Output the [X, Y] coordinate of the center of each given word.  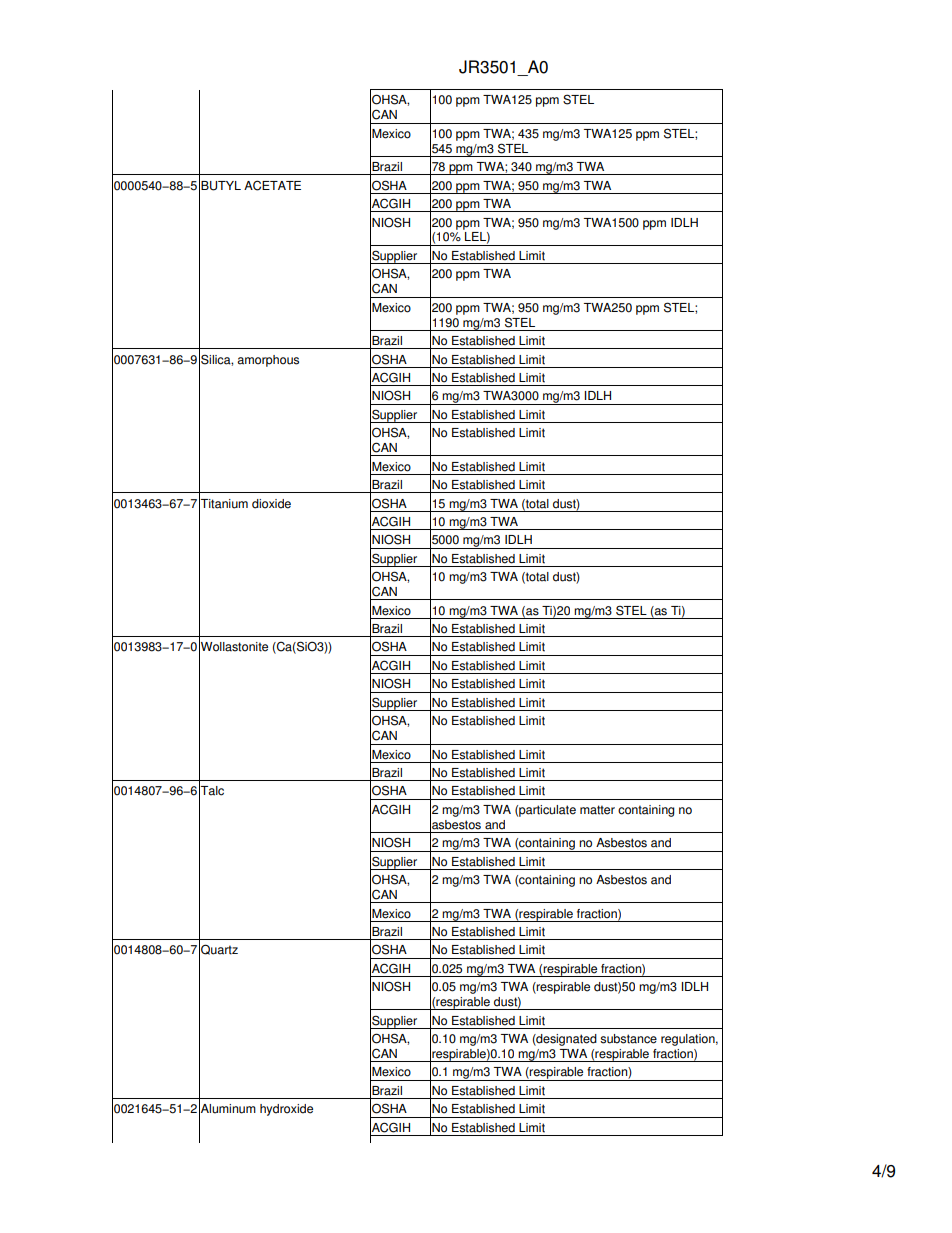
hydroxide [286, 1110]
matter [597, 810]
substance [628, 1039]
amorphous [268, 361]
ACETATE [272, 185]
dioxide [271, 504]
